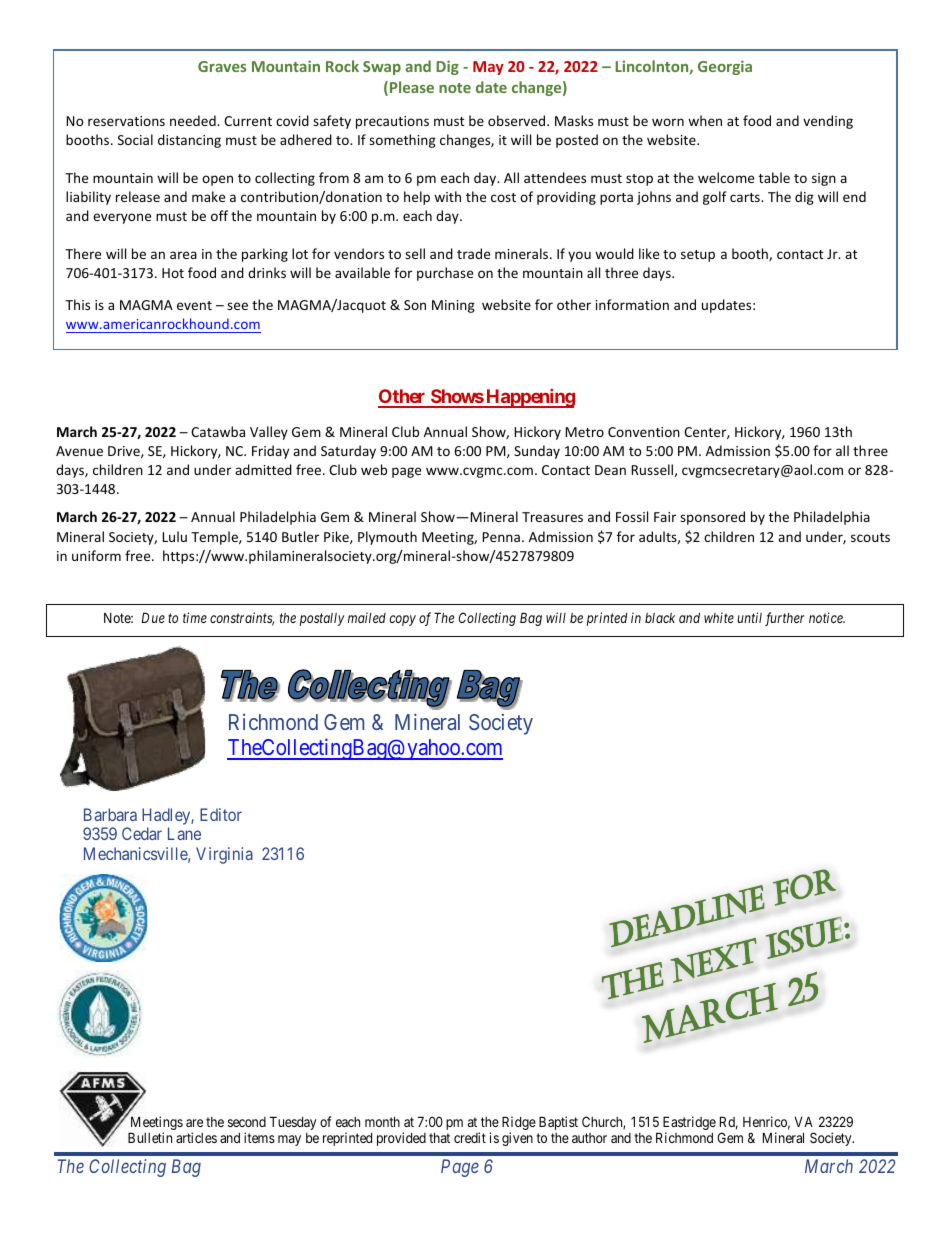 The image size is (952, 1233). What do you see at coordinates (870, 537) in the image?
I see `scouts` at bounding box center [870, 537].
